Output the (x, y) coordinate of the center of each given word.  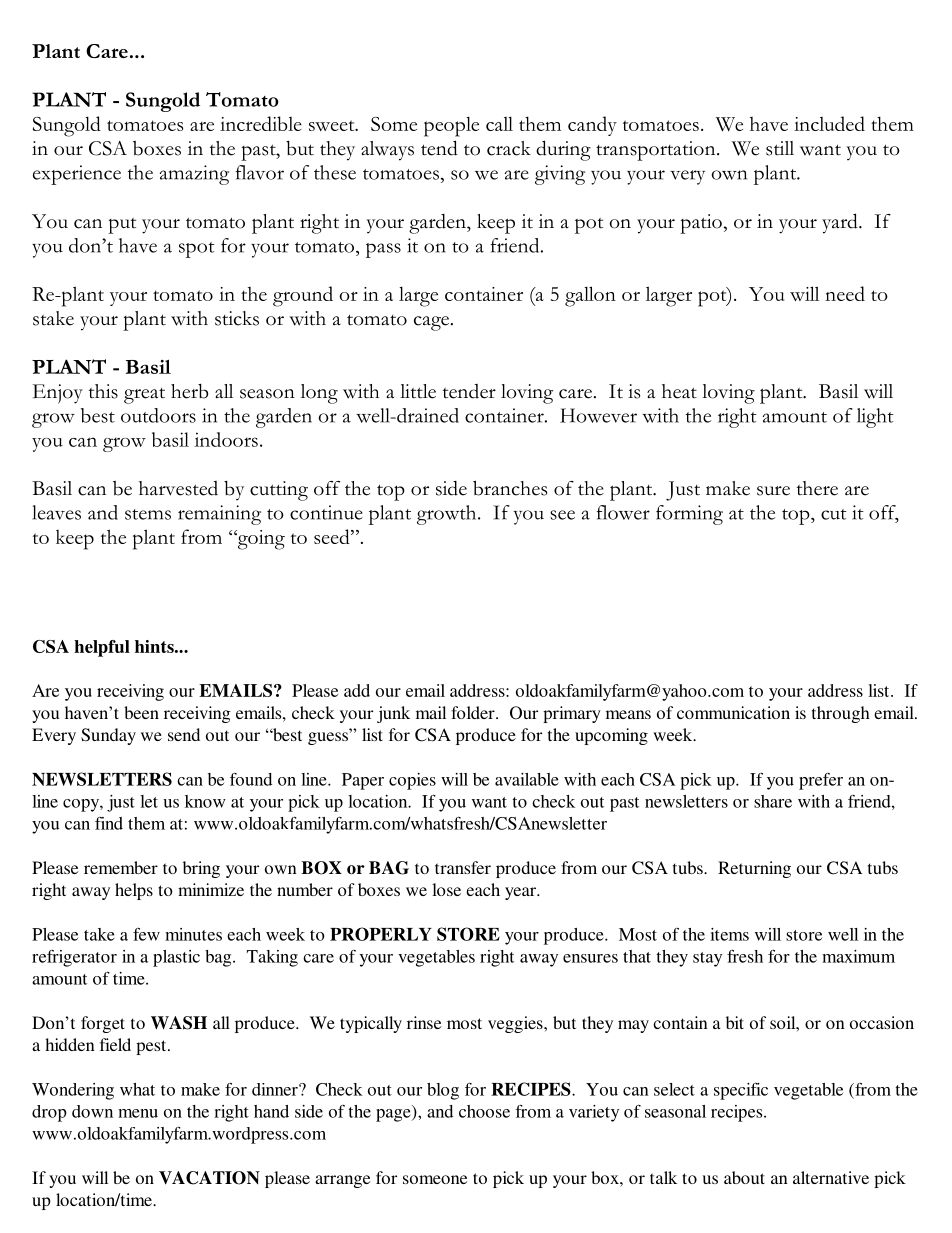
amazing (194, 175)
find (109, 823)
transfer (463, 867)
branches (510, 488)
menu (138, 1113)
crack (509, 148)
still (780, 148)
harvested (178, 488)
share (773, 801)
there (817, 488)
